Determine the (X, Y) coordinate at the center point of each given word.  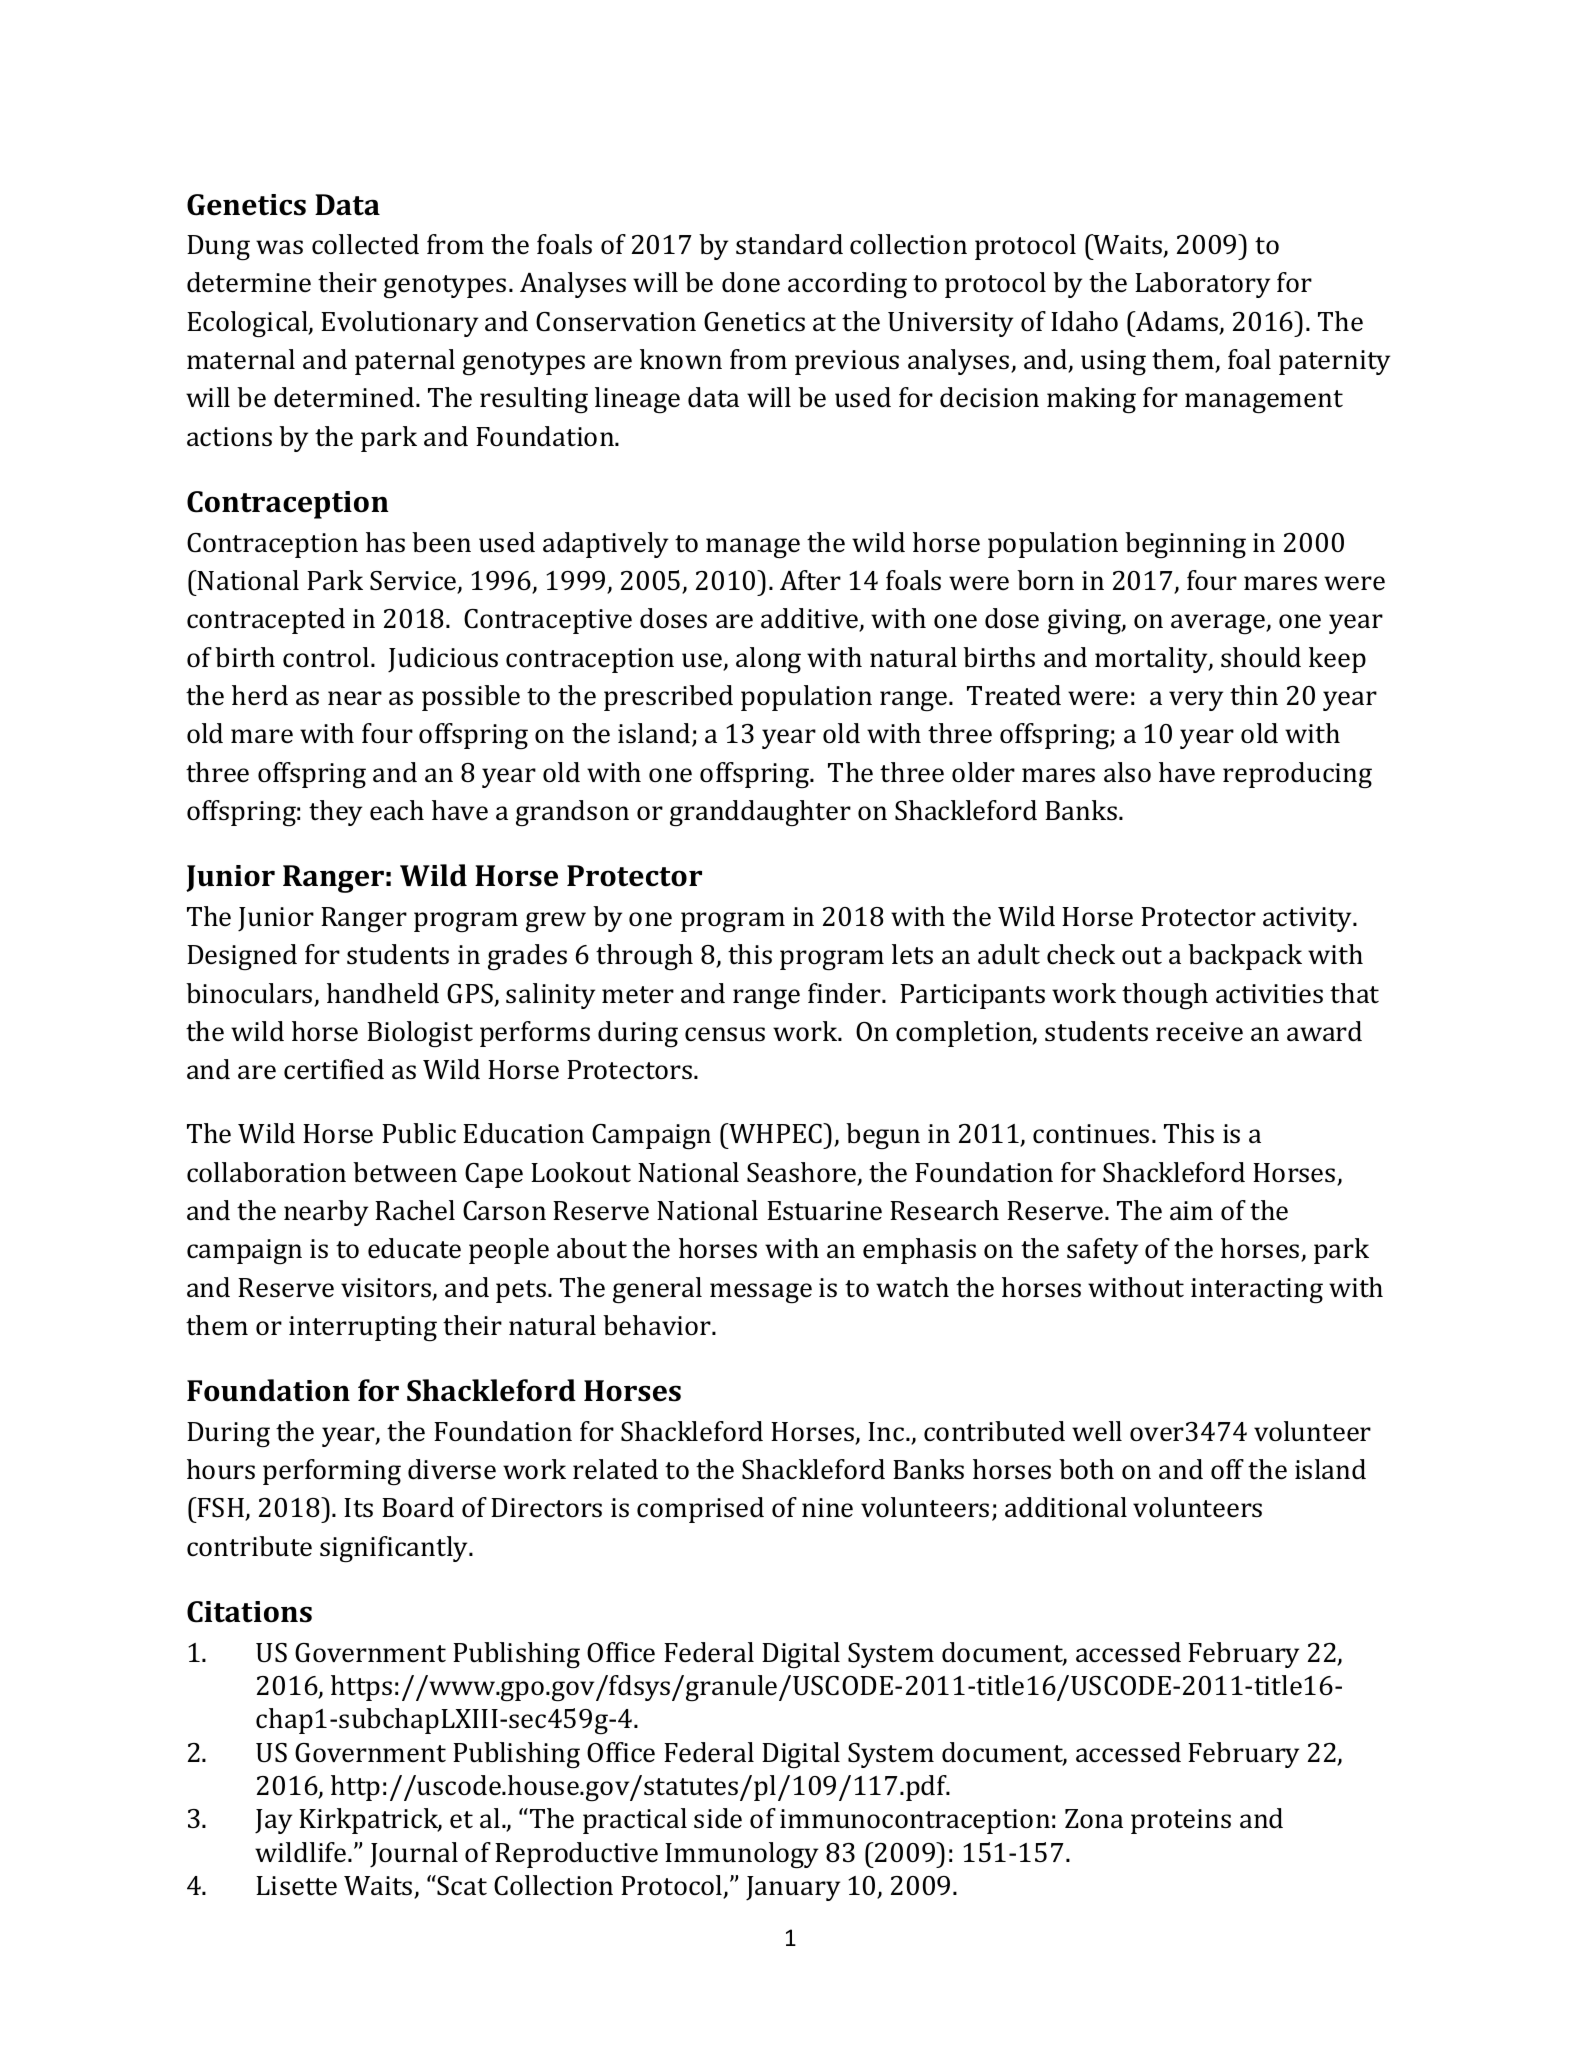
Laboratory (1202, 285)
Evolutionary (399, 324)
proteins (1181, 1821)
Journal (414, 1855)
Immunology (741, 1855)
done (751, 282)
